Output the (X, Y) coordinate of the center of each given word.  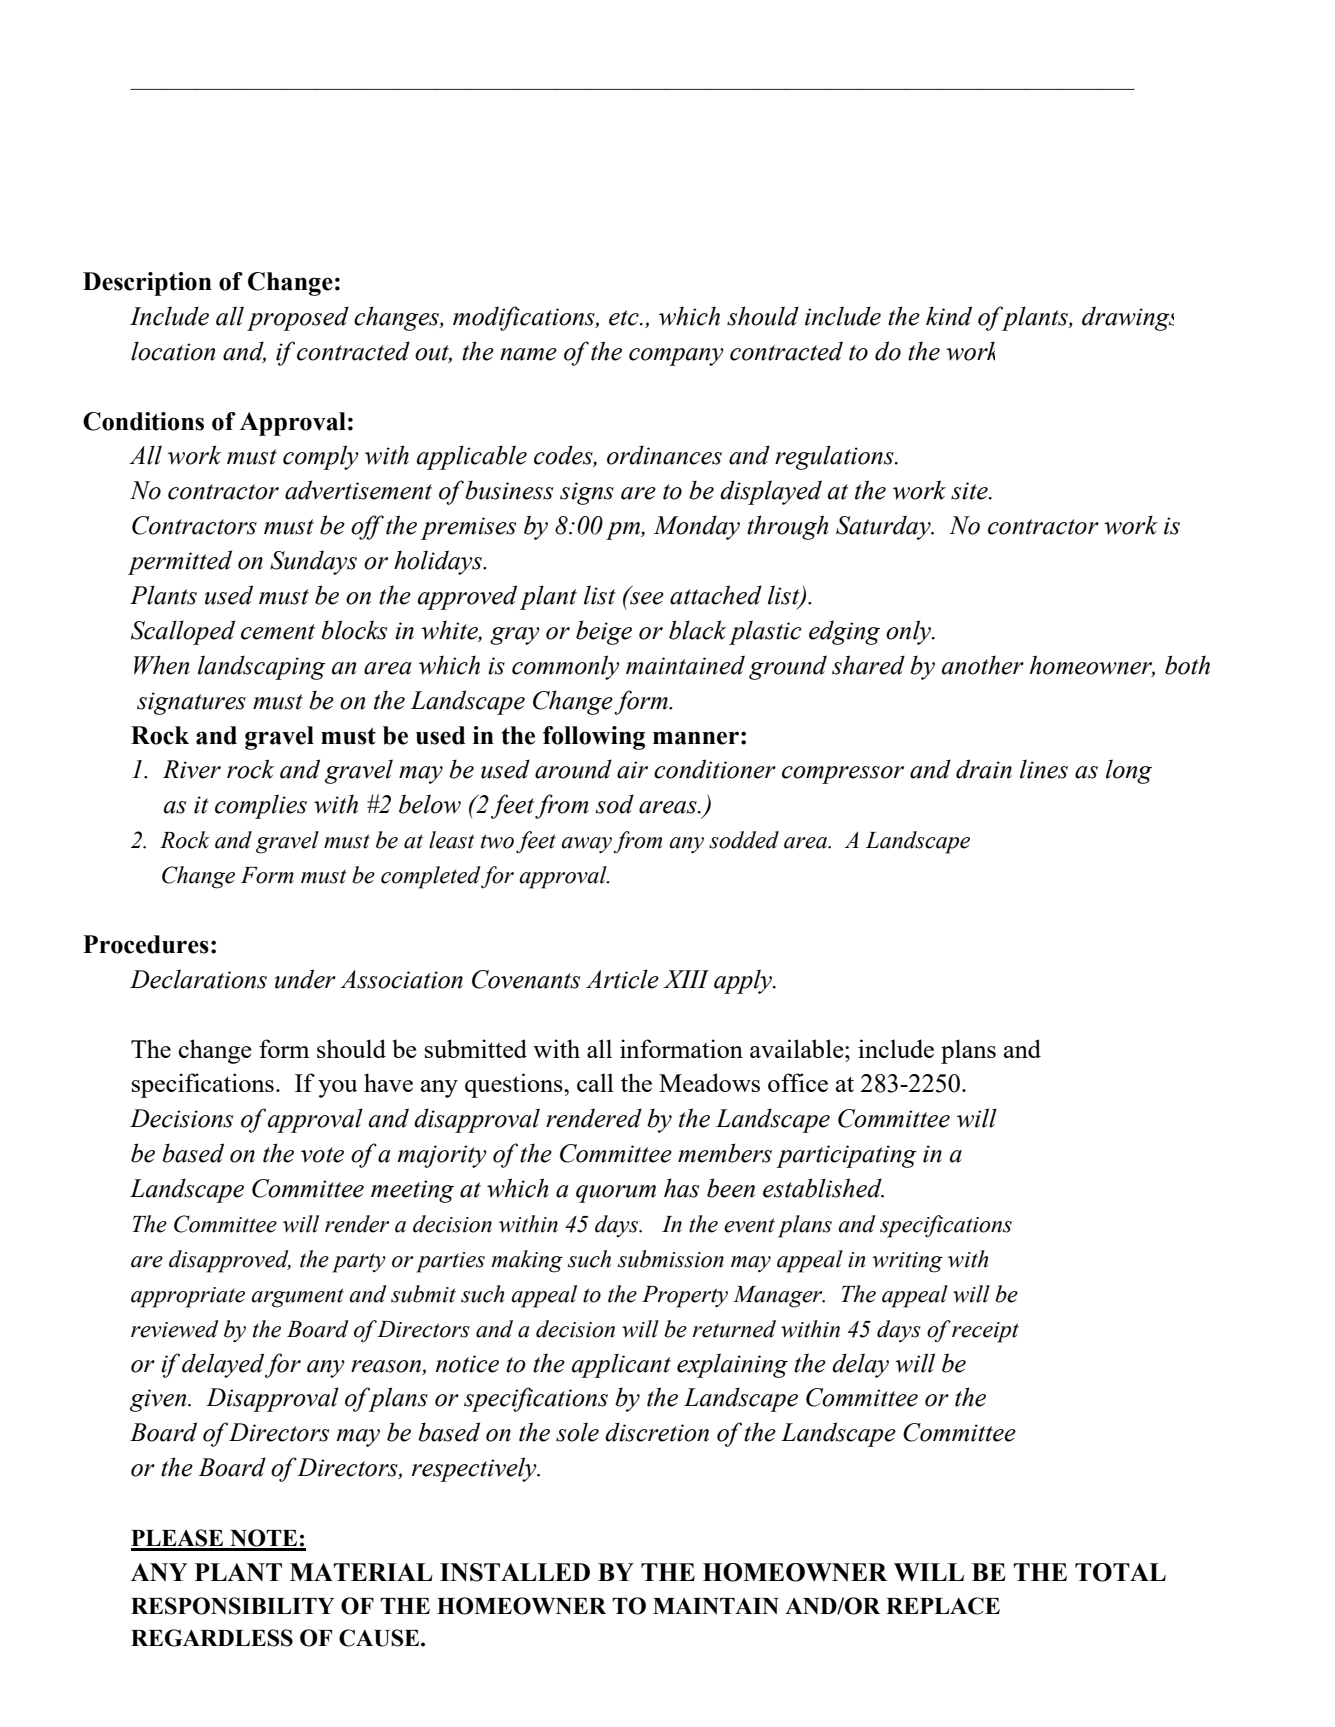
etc (625, 318)
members (725, 1153)
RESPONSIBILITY (232, 1606)
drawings (1128, 318)
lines (1044, 769)
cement (278, 632)
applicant (621, 1365)
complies (261, 806)
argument (297, 1298)
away (586, 845)
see (646, 597)
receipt (985, 1332)
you (338, 1089)
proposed (298, 318)
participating (846, 1156)
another (983, 665)
